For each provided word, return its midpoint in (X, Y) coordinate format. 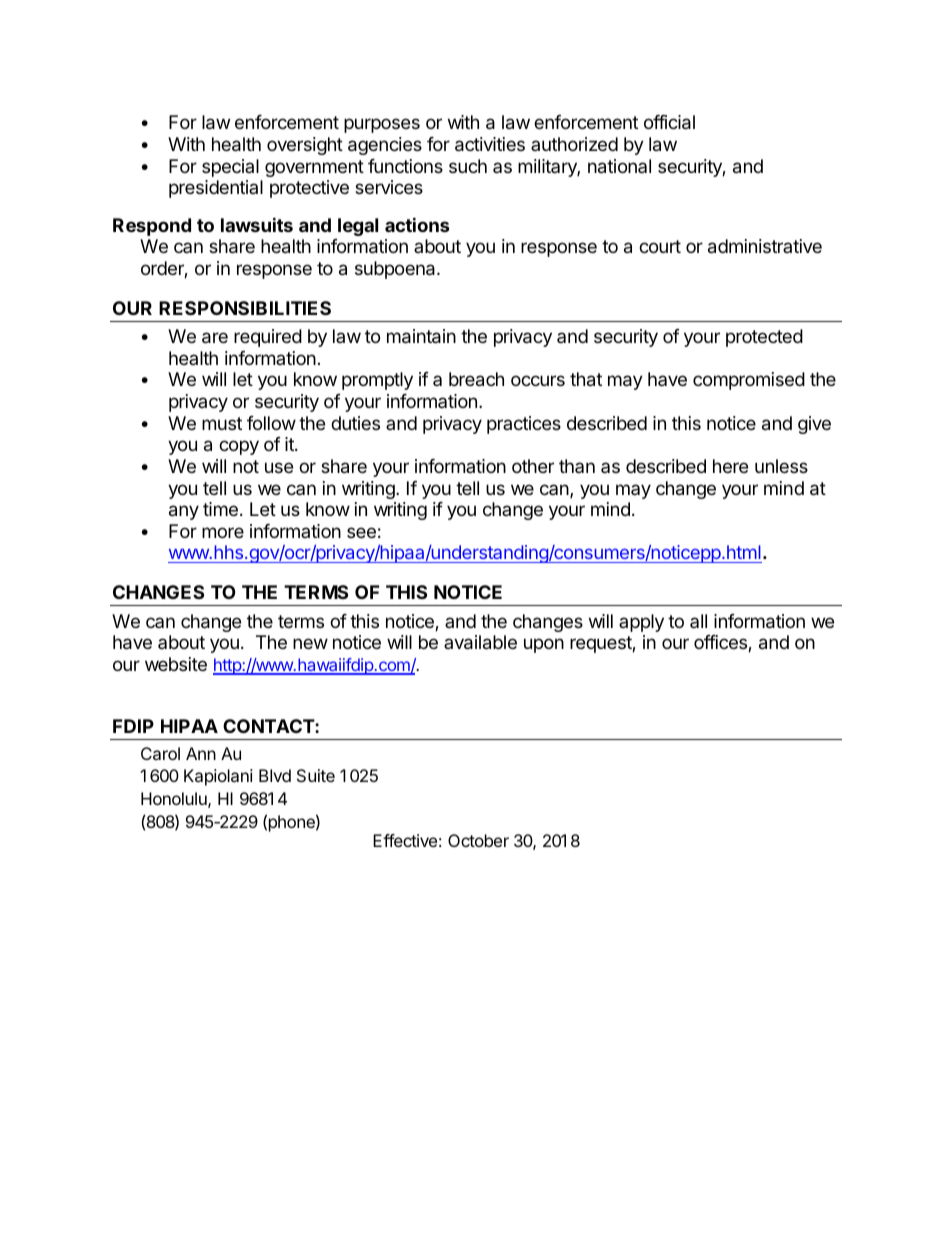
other (533, 466)
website (176, 664)
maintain (421, 336)
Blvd (275, 775)
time (220, 509)
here (730, 466)
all (698, 621)
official (669, 122)
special (230, 168)
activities (490, 144)
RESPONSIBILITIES (245, 308)
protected (764, 338)
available (480, 642)
